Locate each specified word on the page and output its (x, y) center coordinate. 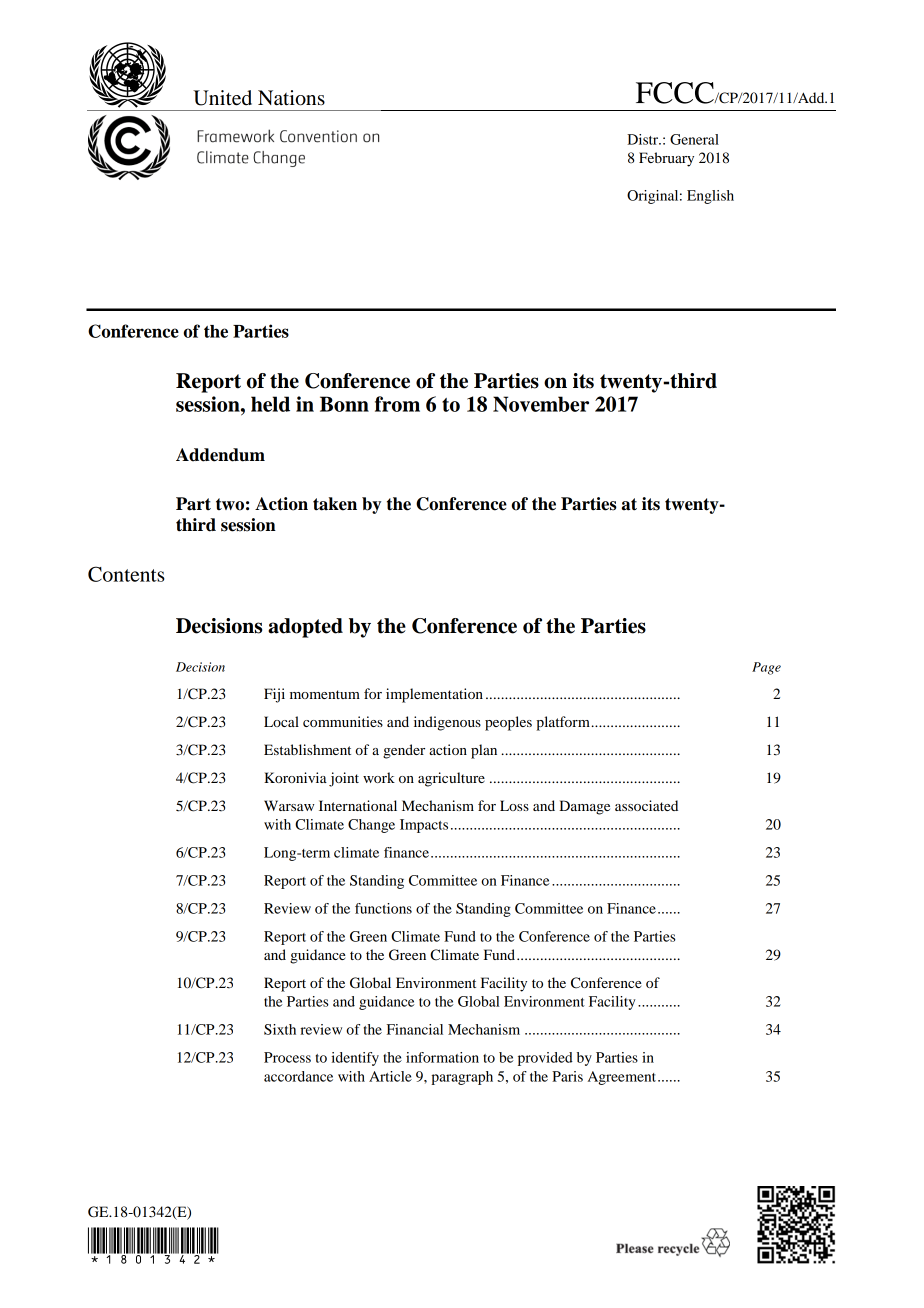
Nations (291, 98)
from (397, 404)
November (541, 404)
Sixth (280, 1029)
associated (646, 805)
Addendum (220, 455)
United (222, 98)
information (442, 1057)
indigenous (447, 723)
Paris (567, 1076)
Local (281, 721)
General (694, 139)
